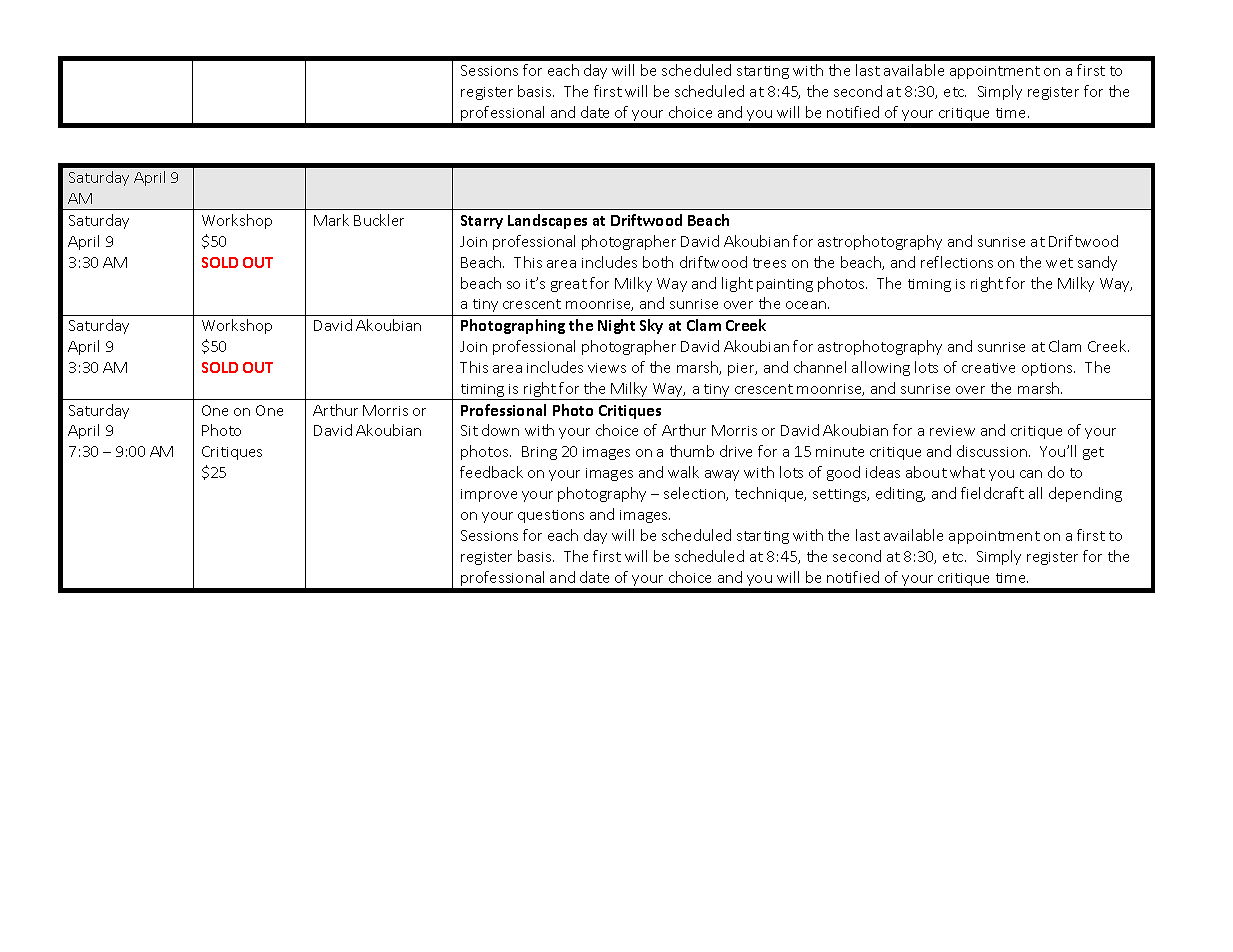  I want to click on Landscapes, so click(547, 221).
